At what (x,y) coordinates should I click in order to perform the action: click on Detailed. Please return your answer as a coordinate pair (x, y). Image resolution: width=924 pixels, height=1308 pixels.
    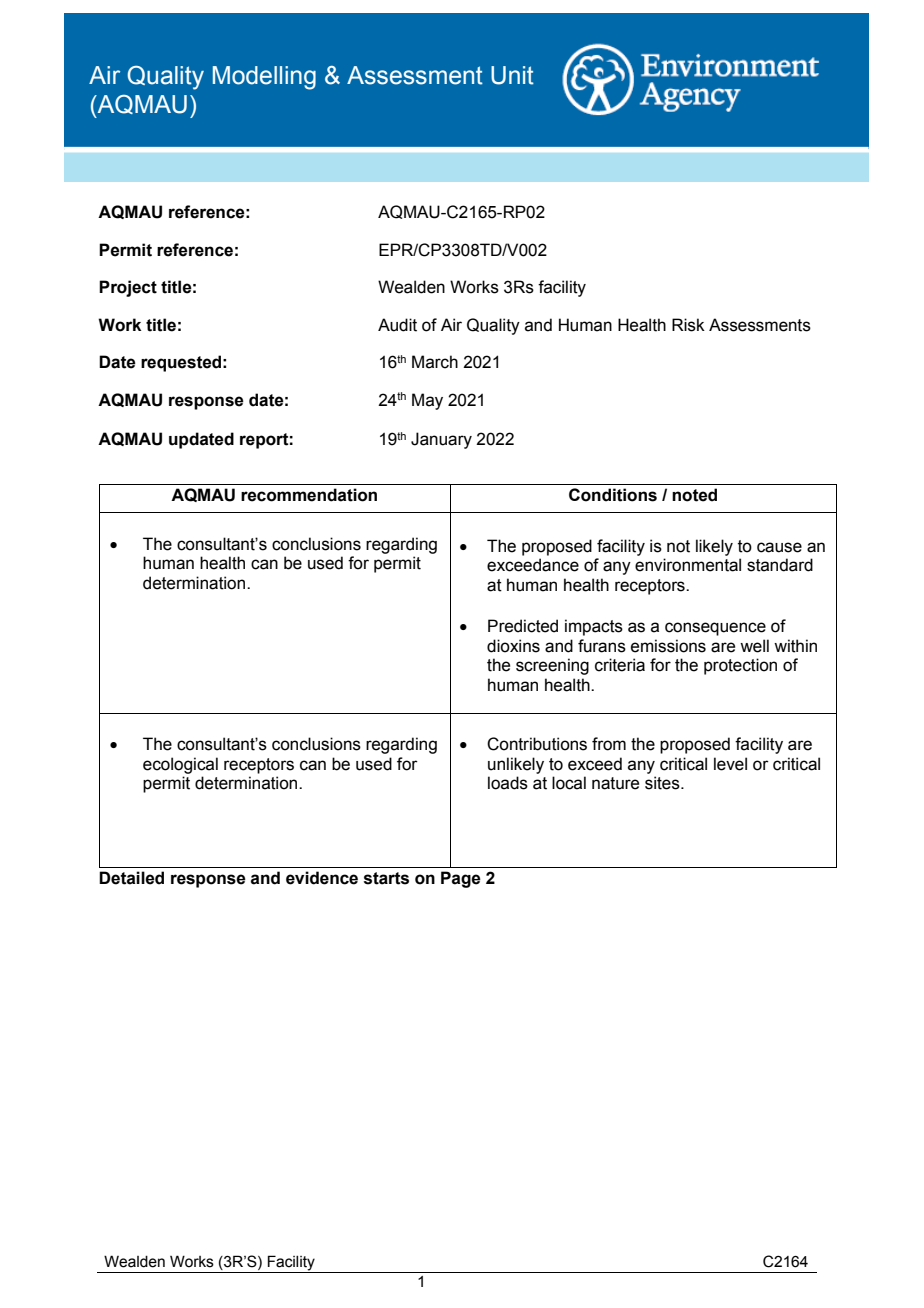
    Looking at the image, I should click on (131, 878).
